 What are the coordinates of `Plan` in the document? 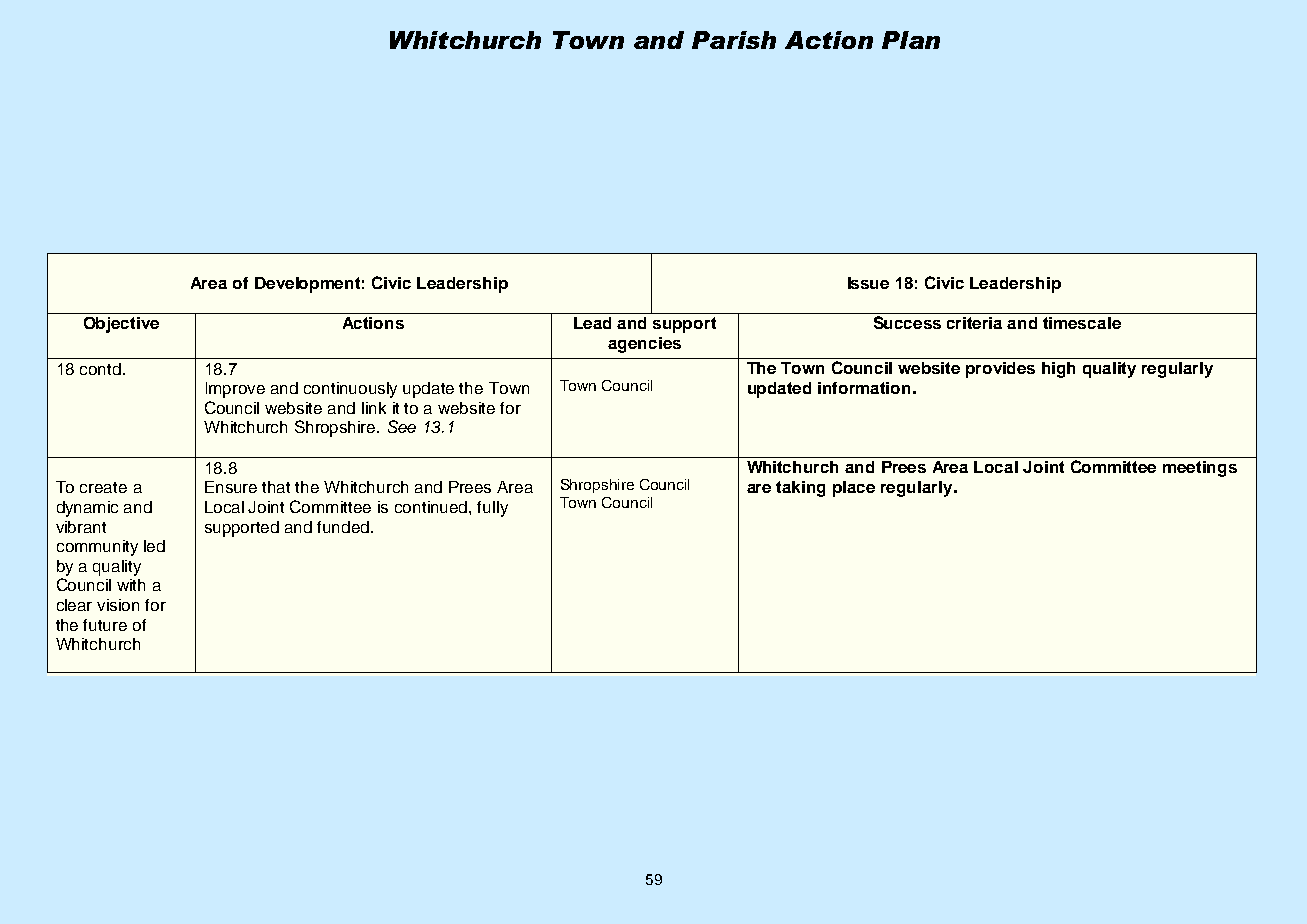 It's located at (911, 40).
